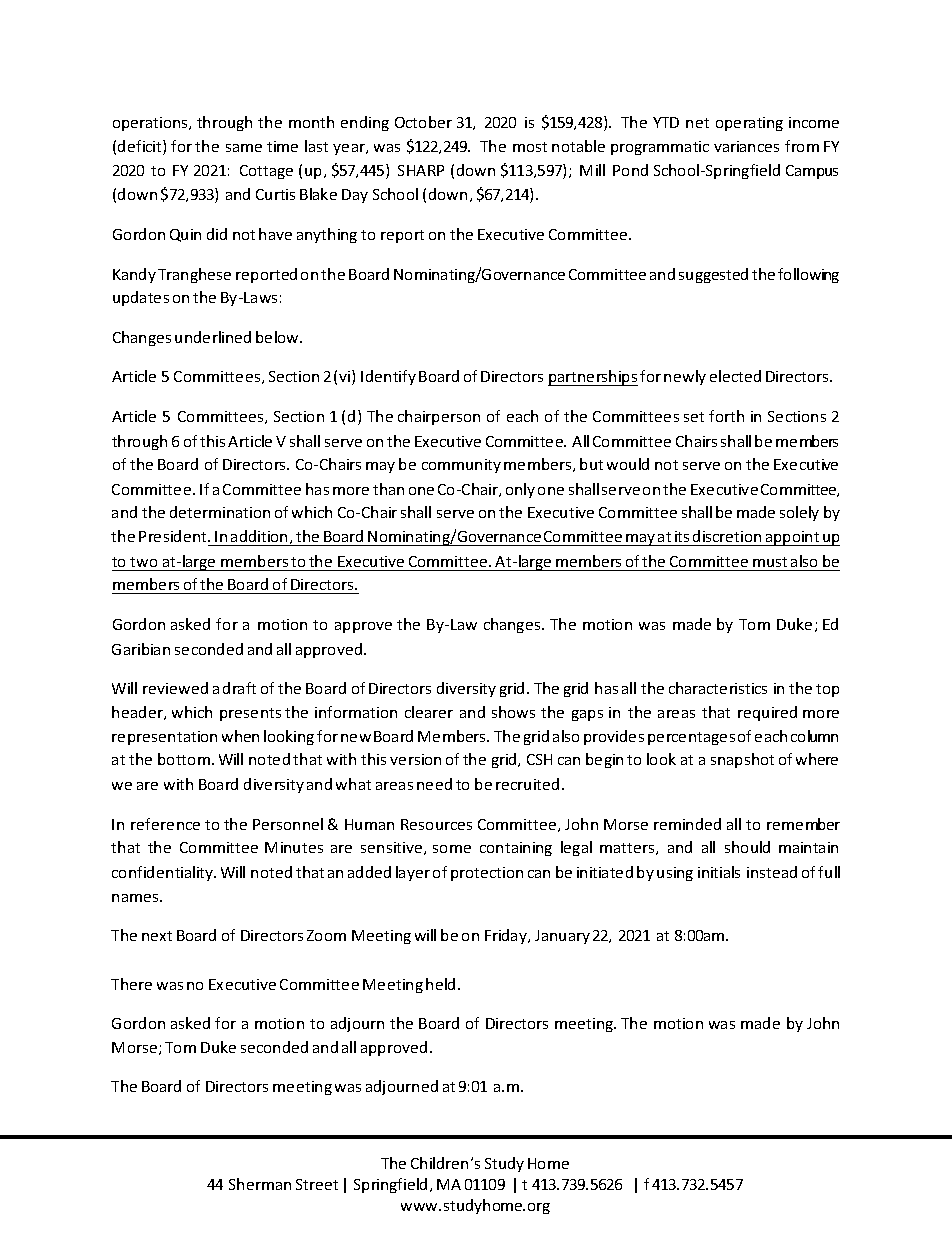  I want to click on draft, so click(239, 688).
